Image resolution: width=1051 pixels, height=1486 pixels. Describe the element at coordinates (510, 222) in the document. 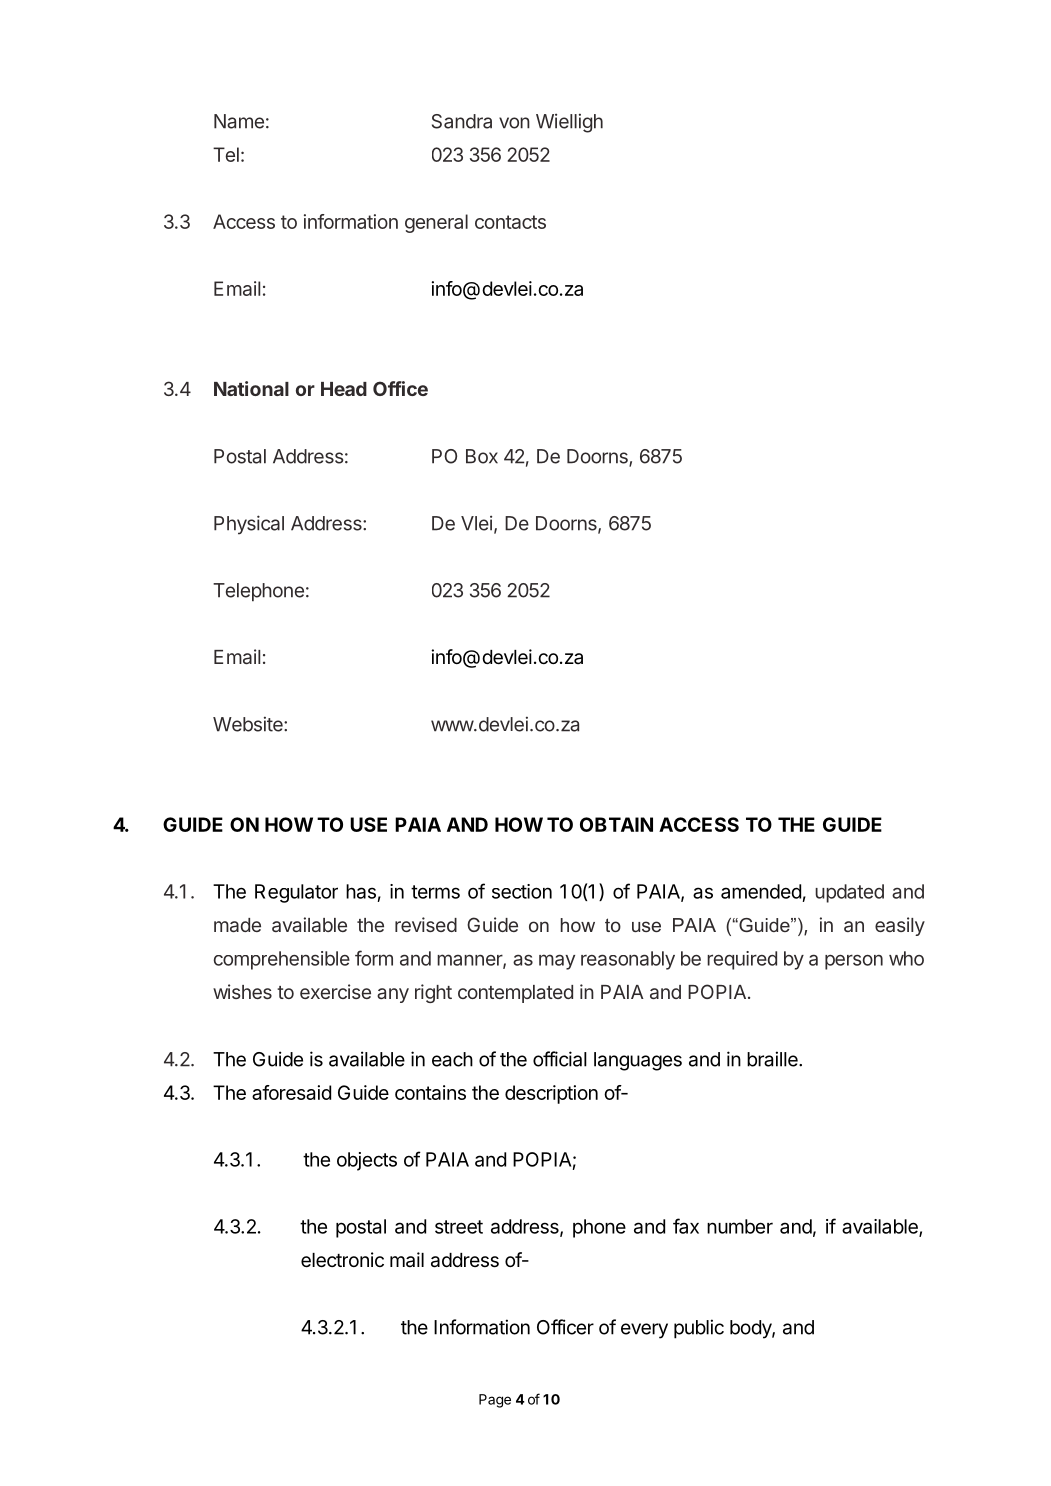

I see `contacts` at that location.
